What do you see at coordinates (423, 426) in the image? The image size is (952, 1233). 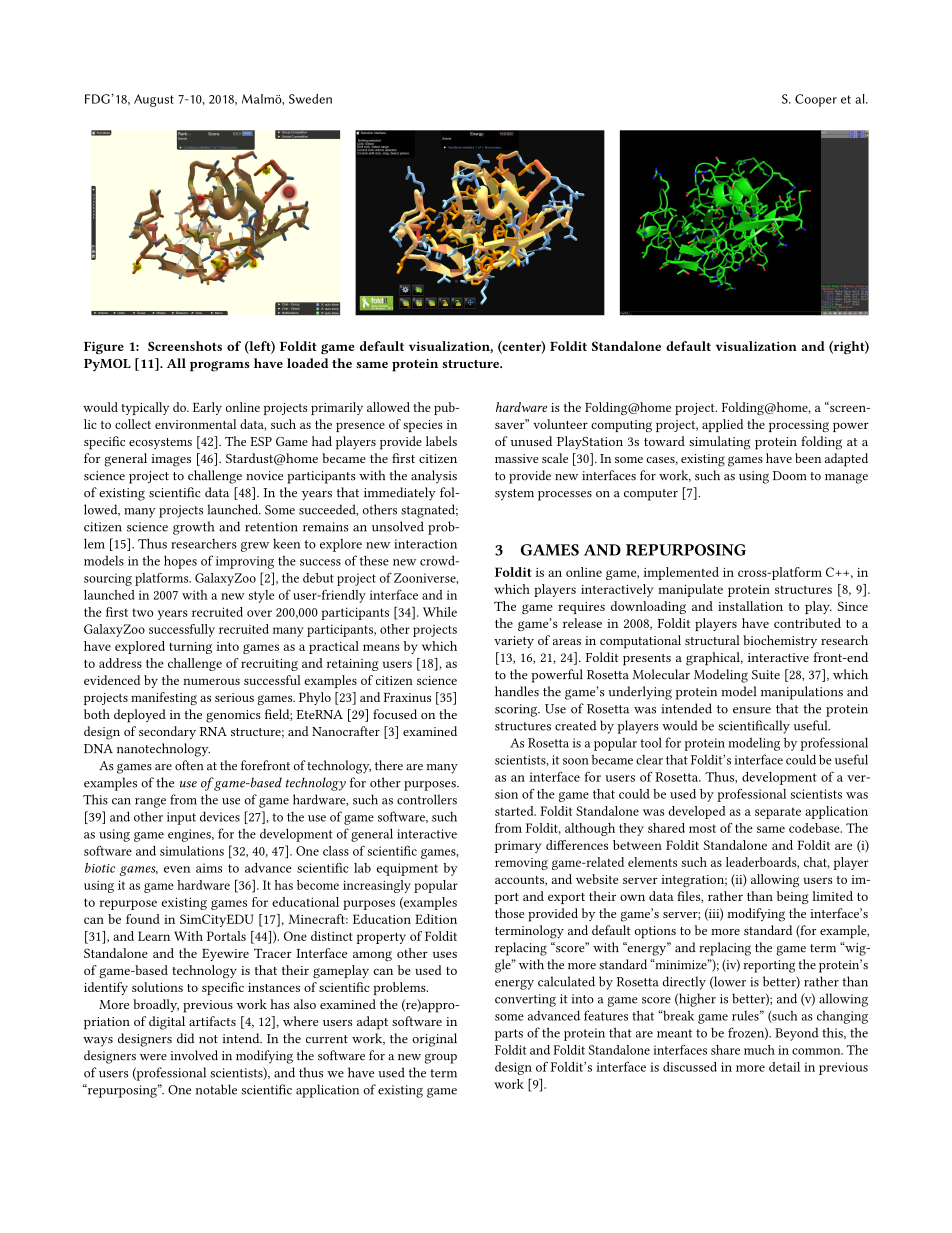 I see `species` at bounding box center [423, 426].
